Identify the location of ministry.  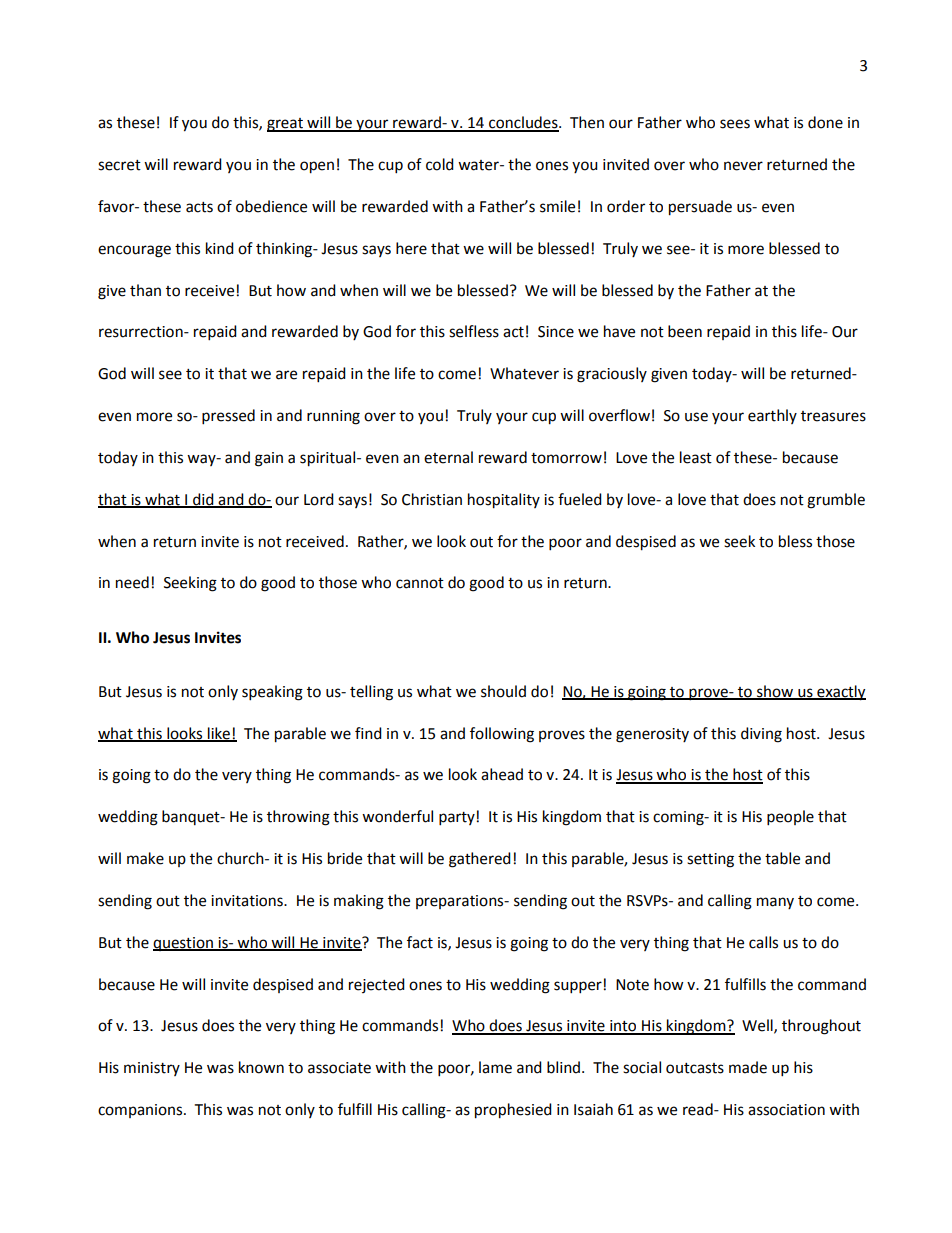
(152, 1069).
